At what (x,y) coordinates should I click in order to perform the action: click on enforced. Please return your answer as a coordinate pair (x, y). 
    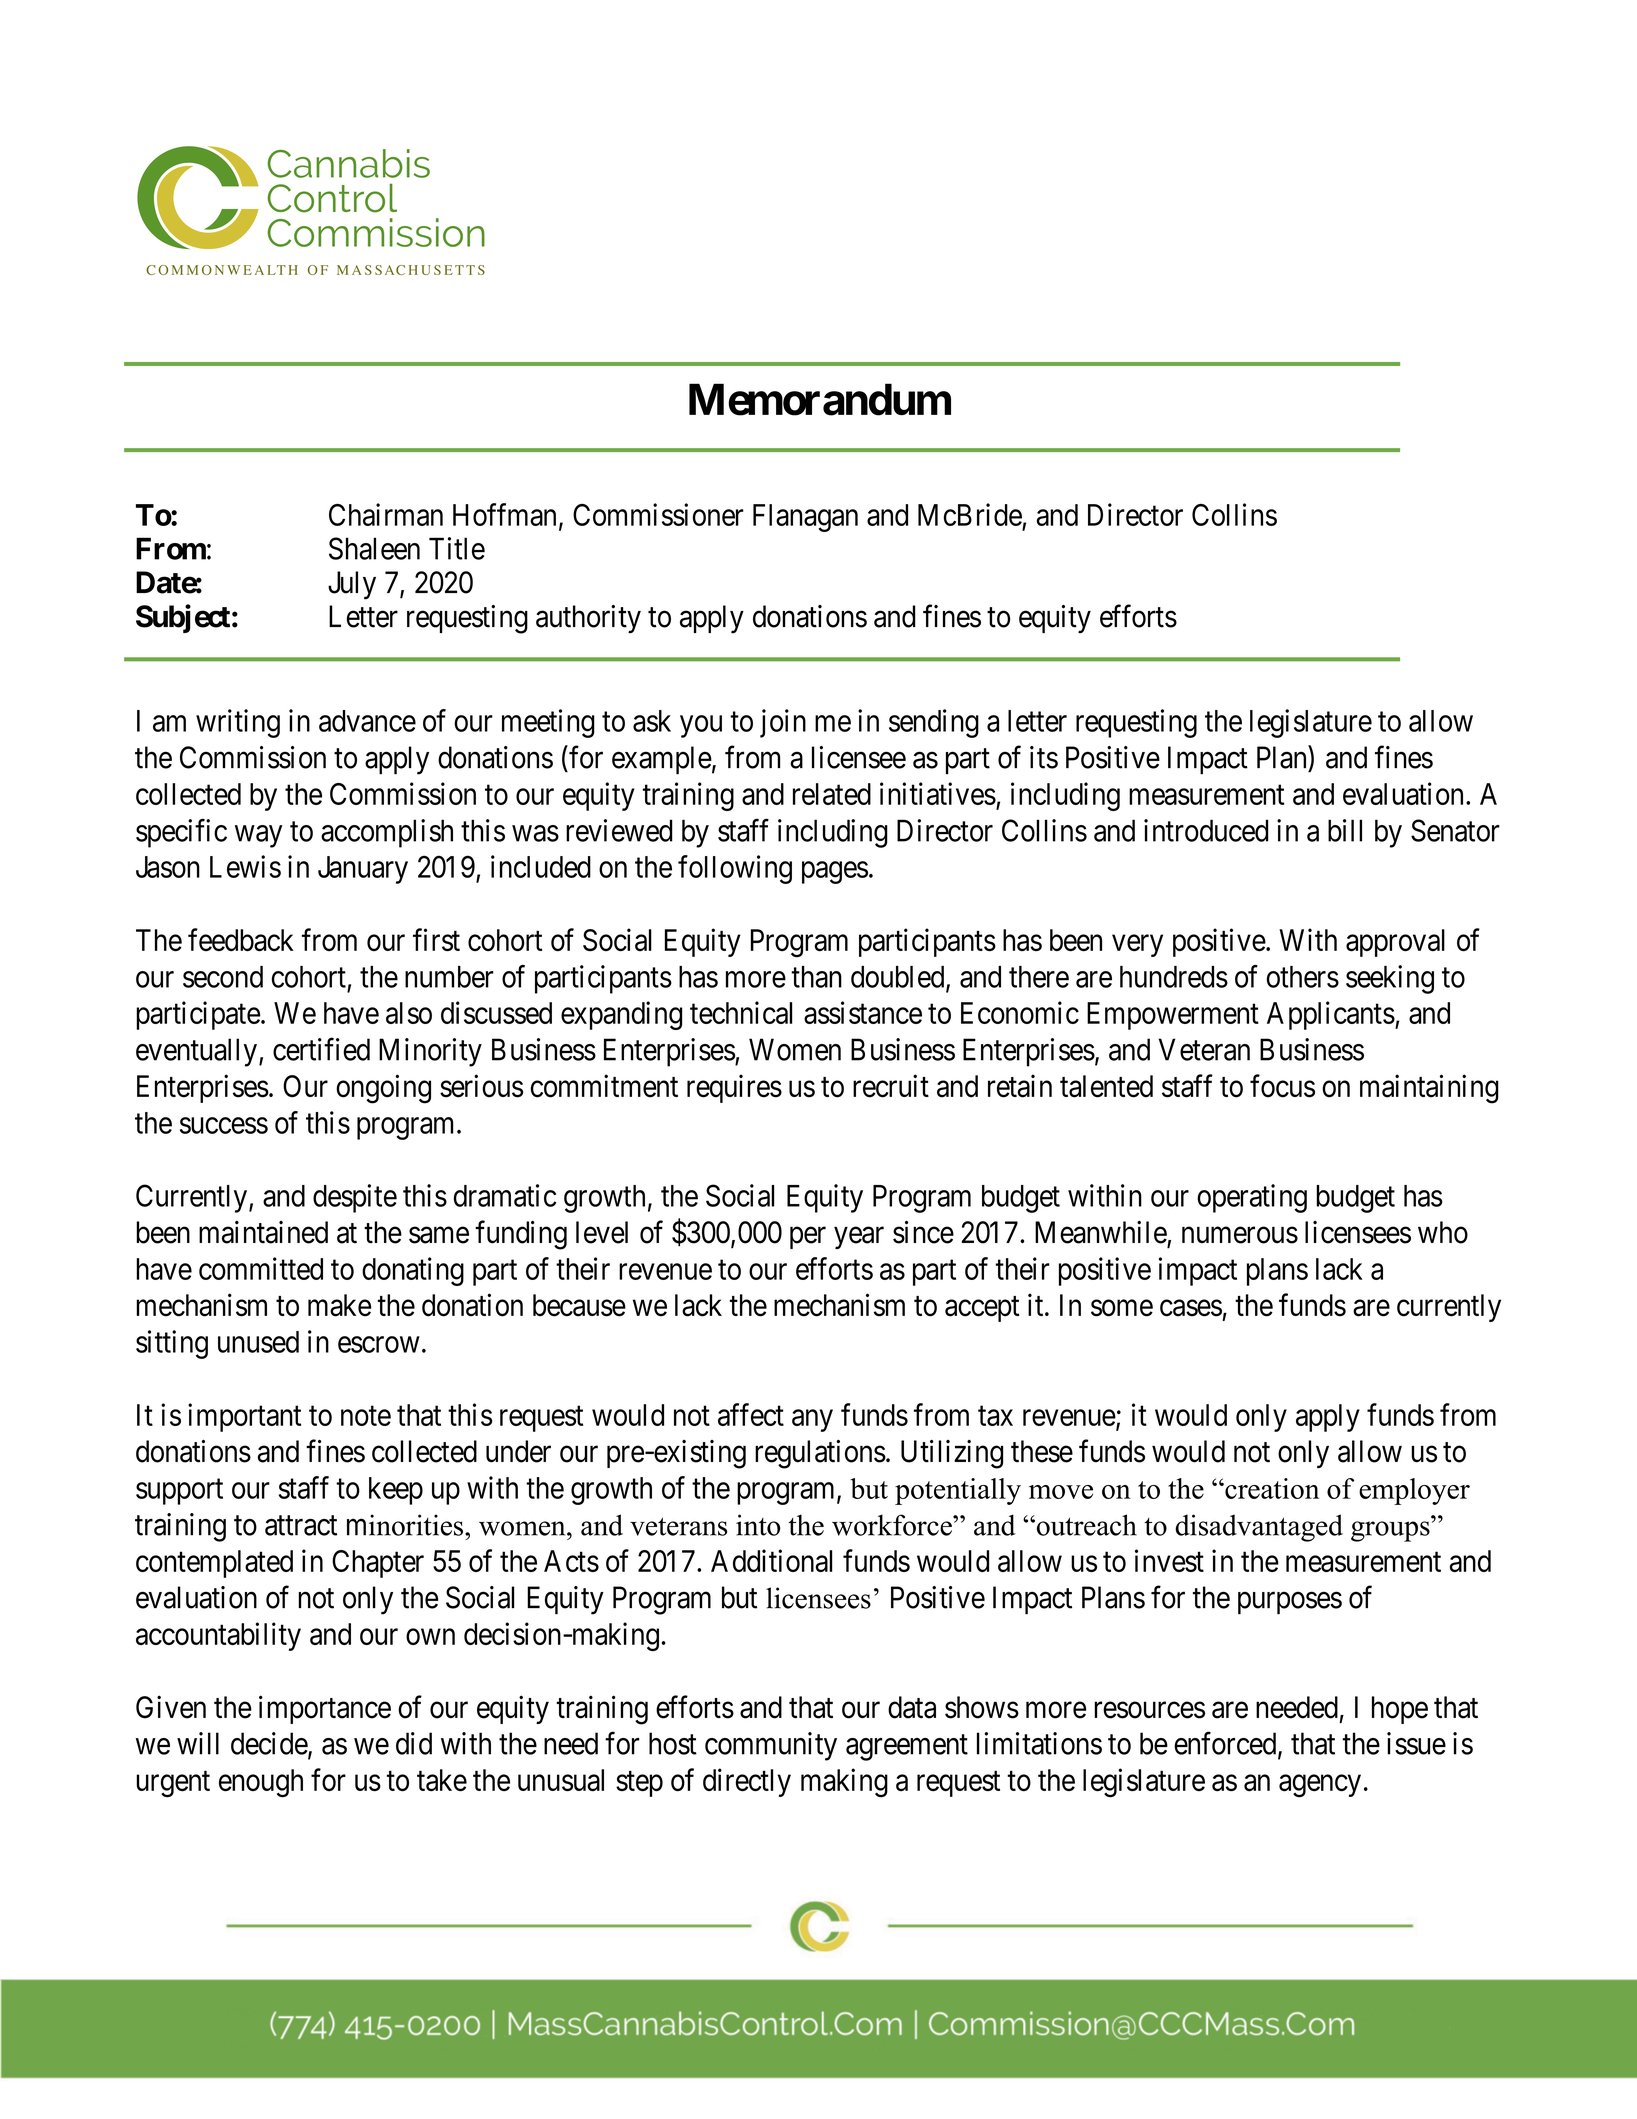
    Looking at the image, I should click on (1226, 1744).
